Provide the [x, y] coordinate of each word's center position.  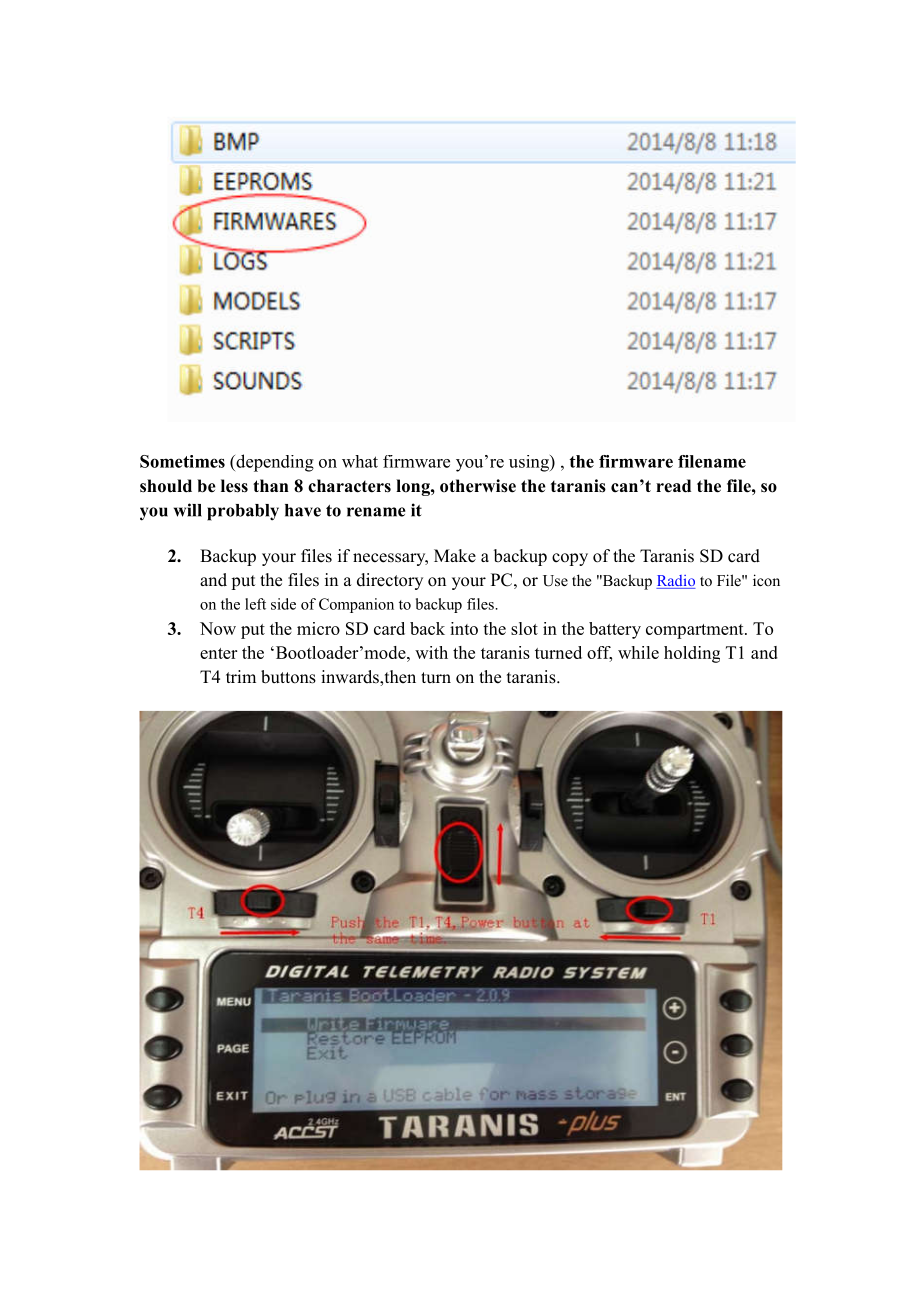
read [673, 486]
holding [692, 654]
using [530, 463]
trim [241, 676]
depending [274, 463]
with [431, 652]
